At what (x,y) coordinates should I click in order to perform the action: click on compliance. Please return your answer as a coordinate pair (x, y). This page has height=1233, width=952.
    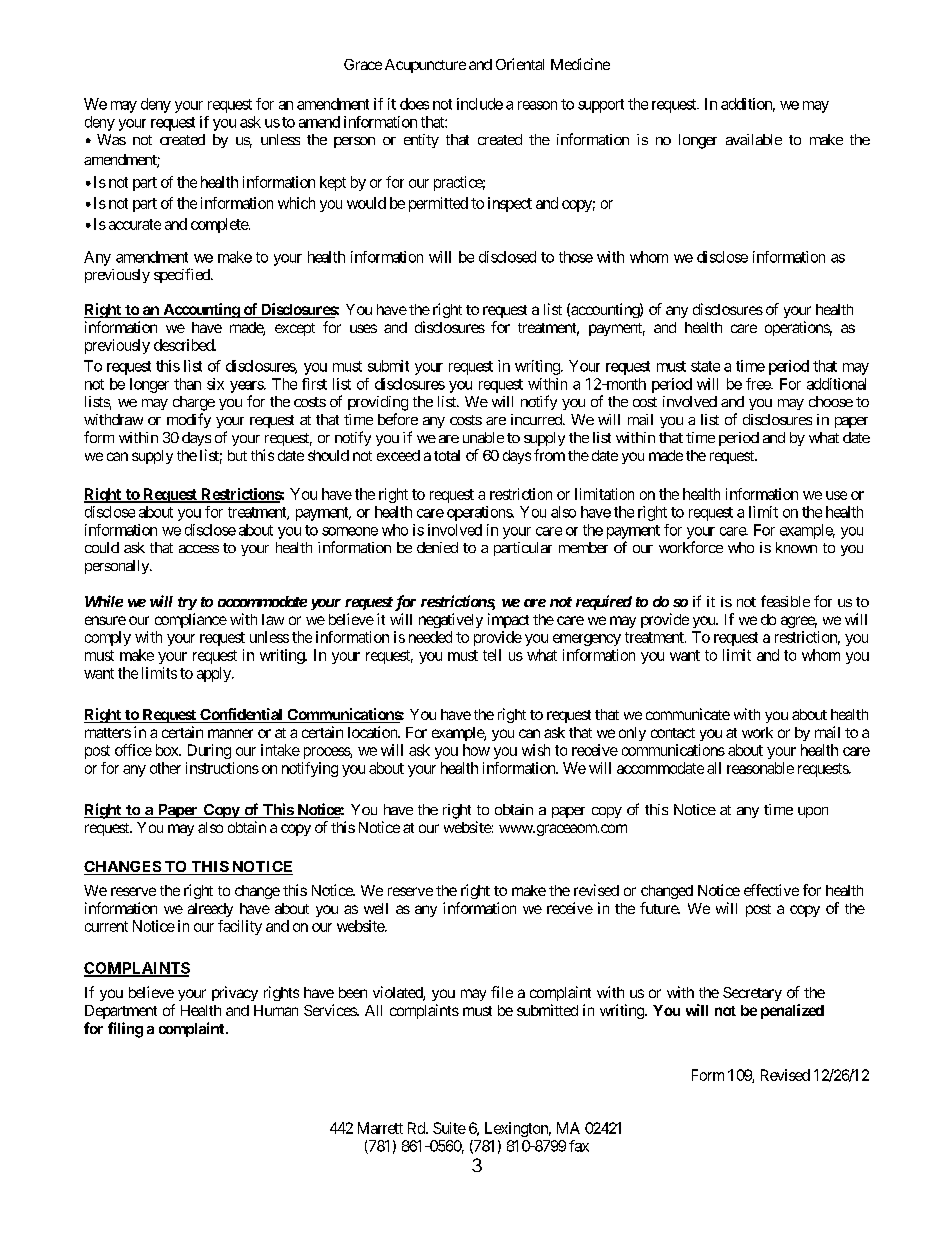
    Looking at the image, I should click on (191, 620).
